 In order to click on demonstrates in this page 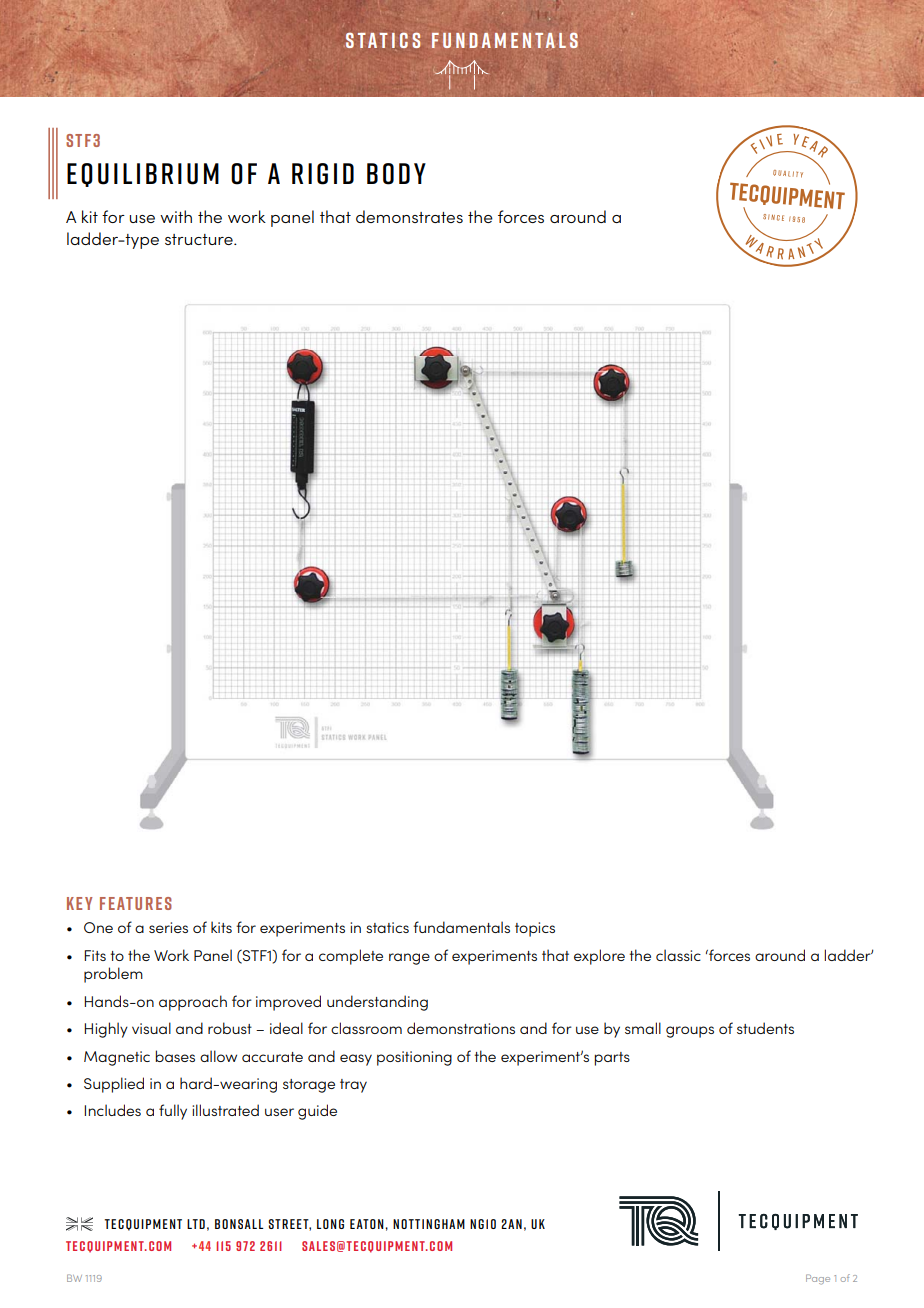, I will do `click(409, 216)`.
